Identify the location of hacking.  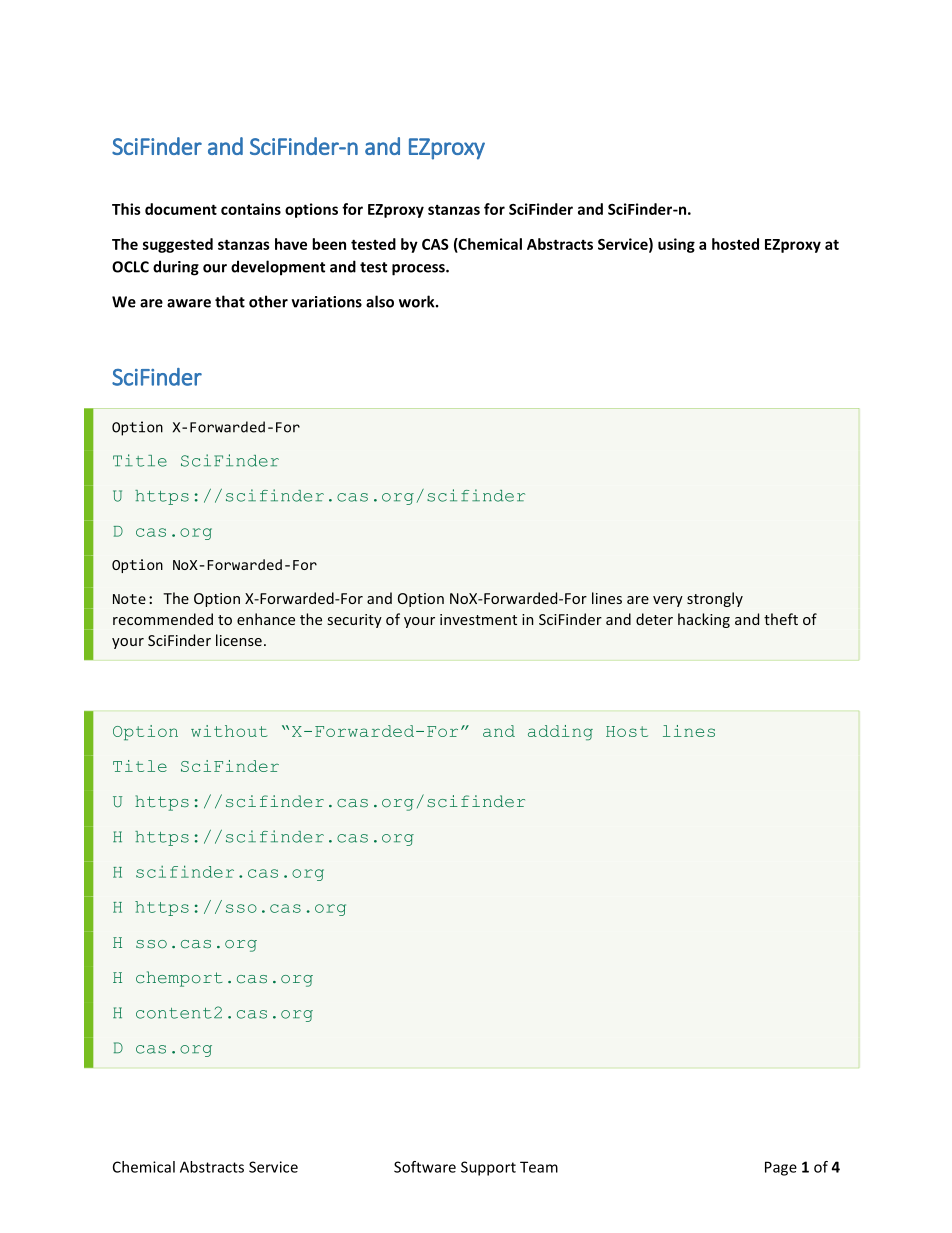
(704, 620).
